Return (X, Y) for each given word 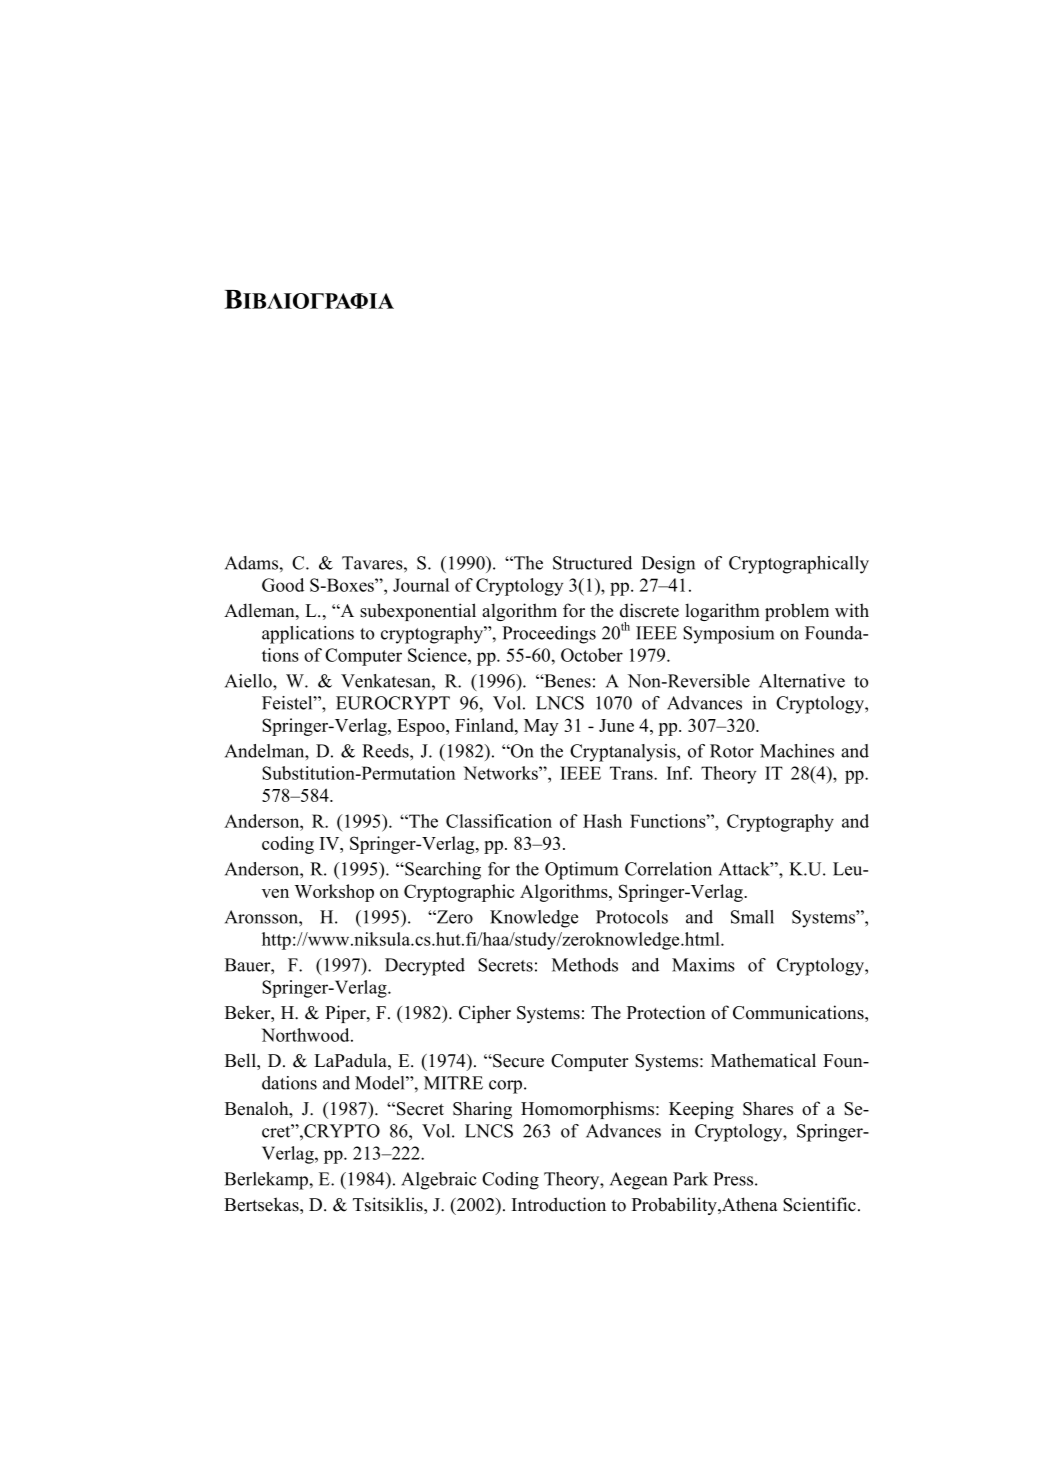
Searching (442, 871)
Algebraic (439, 1181)
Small (752, 917)
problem (797, 612)
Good (283, 585)
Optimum (581, 871)
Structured (592, 563)
